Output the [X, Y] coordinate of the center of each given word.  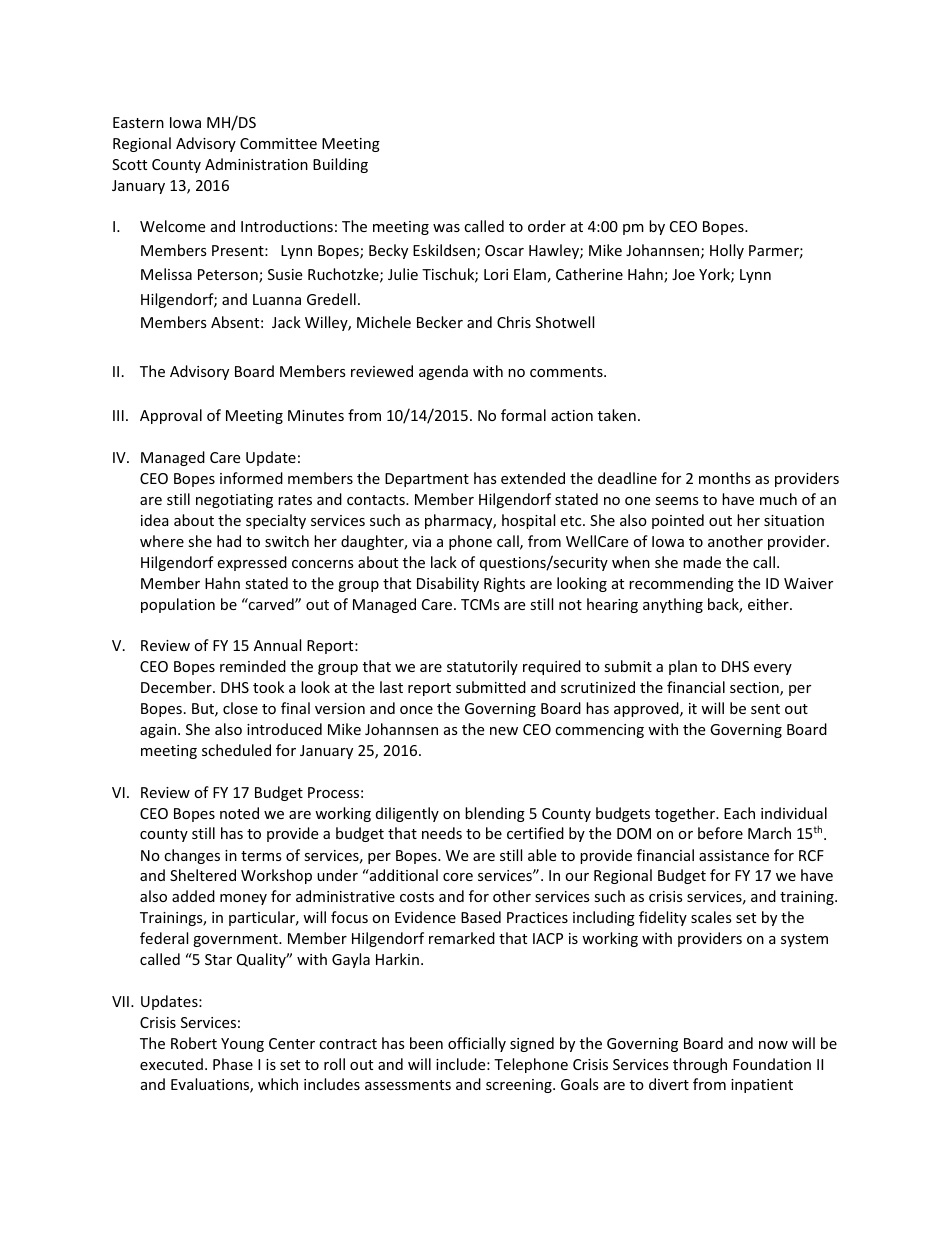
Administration [256, 164]
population [178, 605]
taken [617, 415]
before [720, 833]
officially [477, 1044]
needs [442, 833]
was [446, 228]
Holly [727, 251]
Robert [194, 1043]
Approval [171, 416]
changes [192, 856]
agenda [443, 372]
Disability [448, 584]
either [769, 604]
